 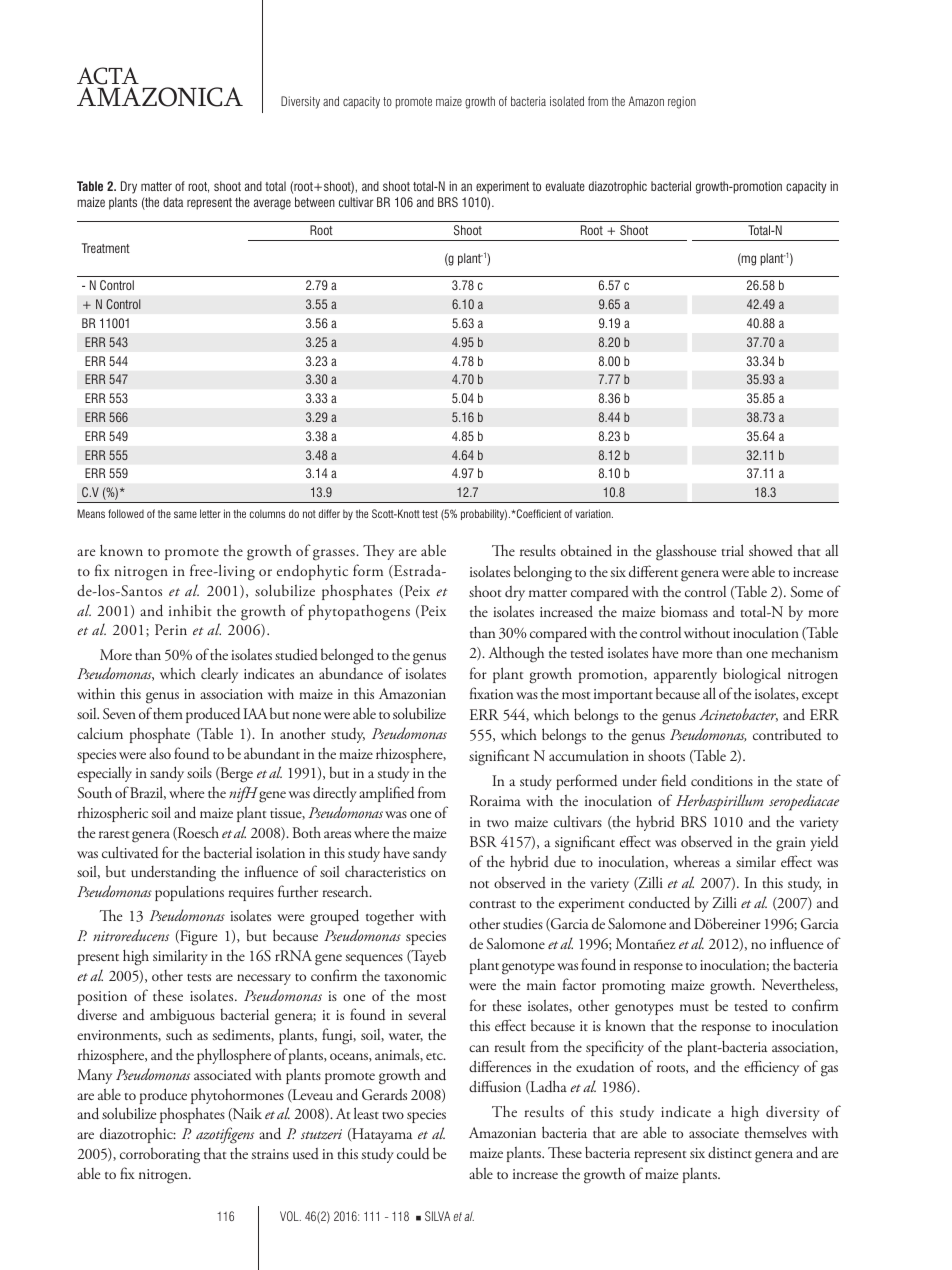 What do you see at coordinates (732, 550) in the page?
I see `trial` at bounding box center [732, 550].
